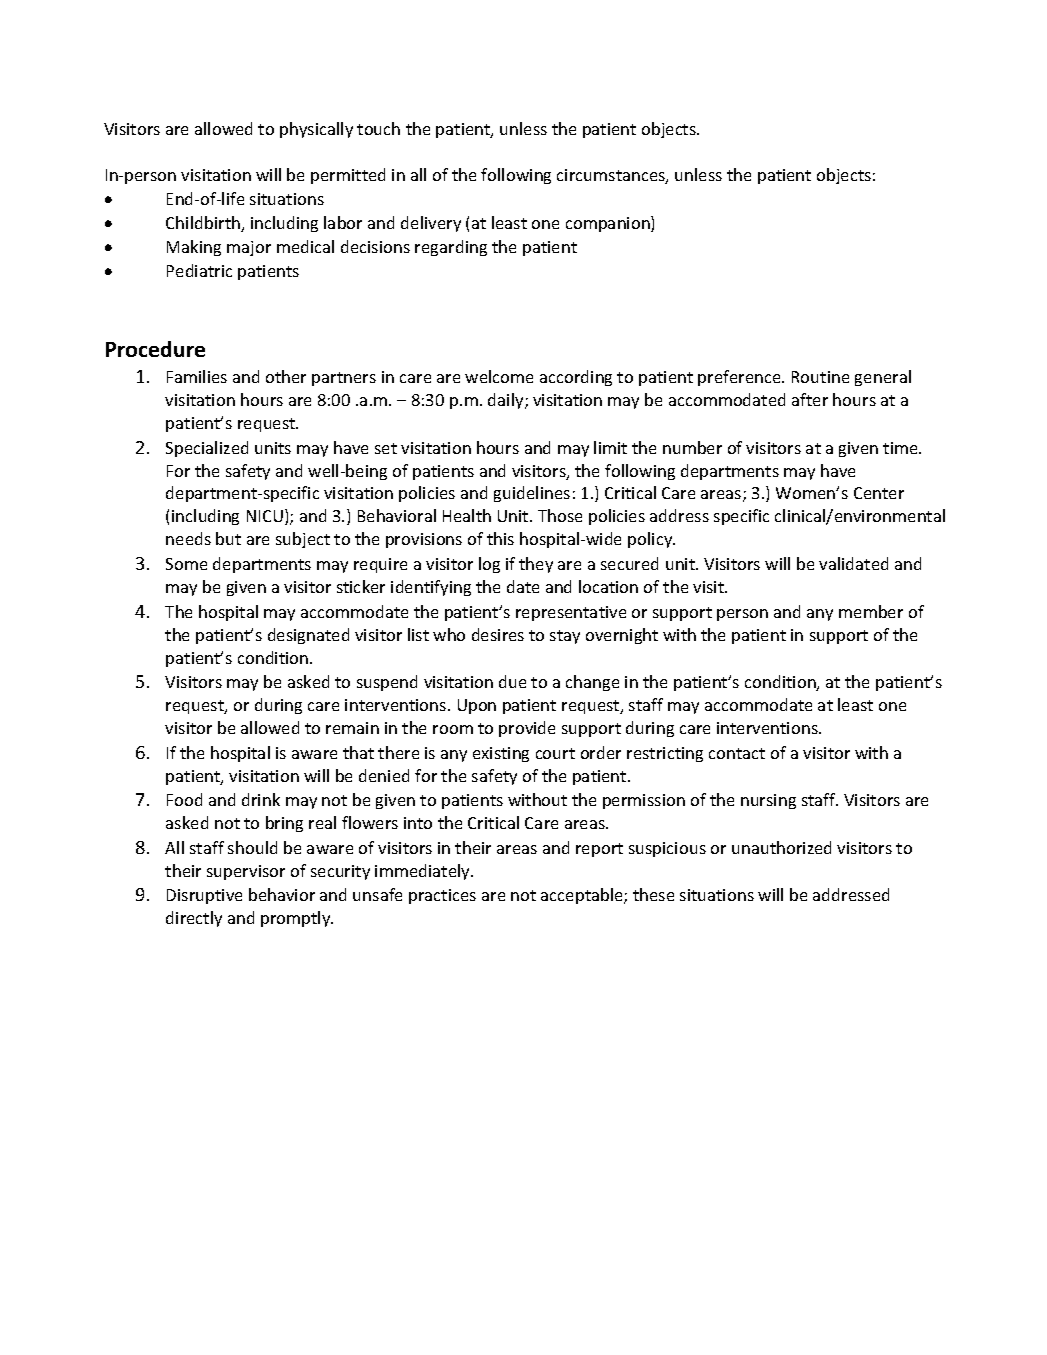 The image size is (1047, 1355). I want to click on companion, so click(609, 224).
